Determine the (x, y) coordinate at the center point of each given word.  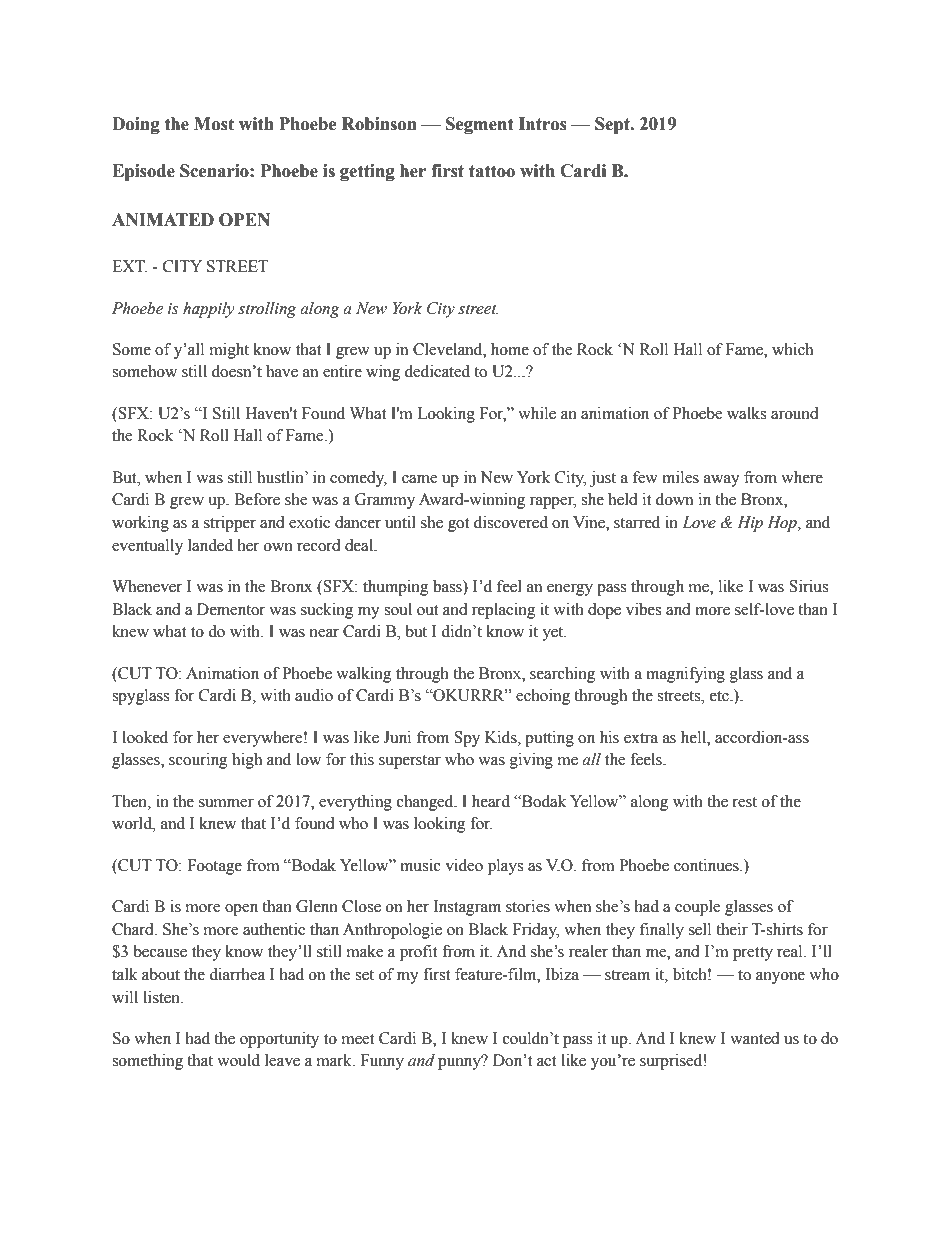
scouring (198, 761)
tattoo (492, 171)
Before (257, 499)
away (722, 481)
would (238, 1060)
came (419, 479)
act (546, 1061)
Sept (613, 125)
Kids (502, 737)
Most (214, 124)
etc (720, 696)
